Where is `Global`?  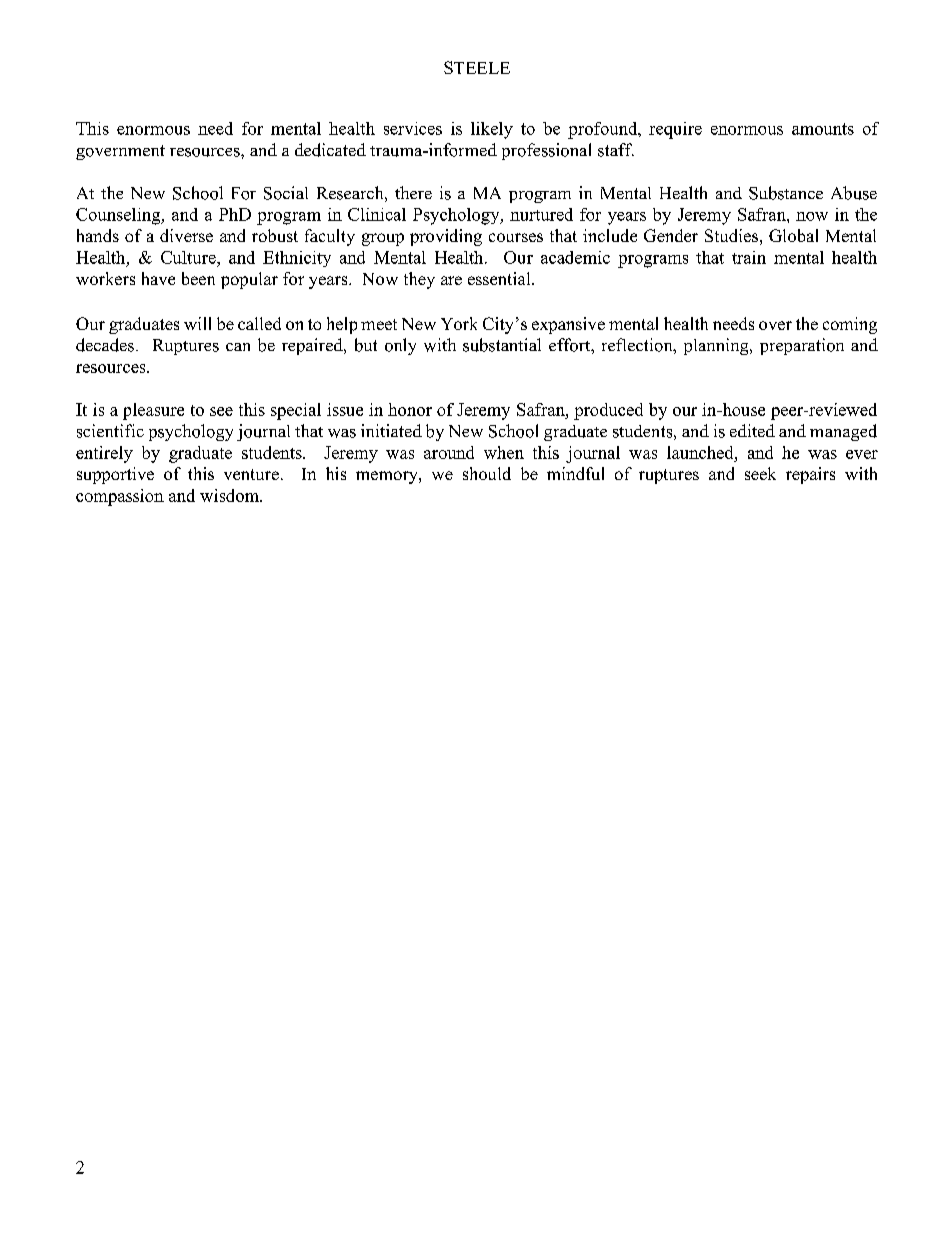 Global is located at coordinates (793, 235).
